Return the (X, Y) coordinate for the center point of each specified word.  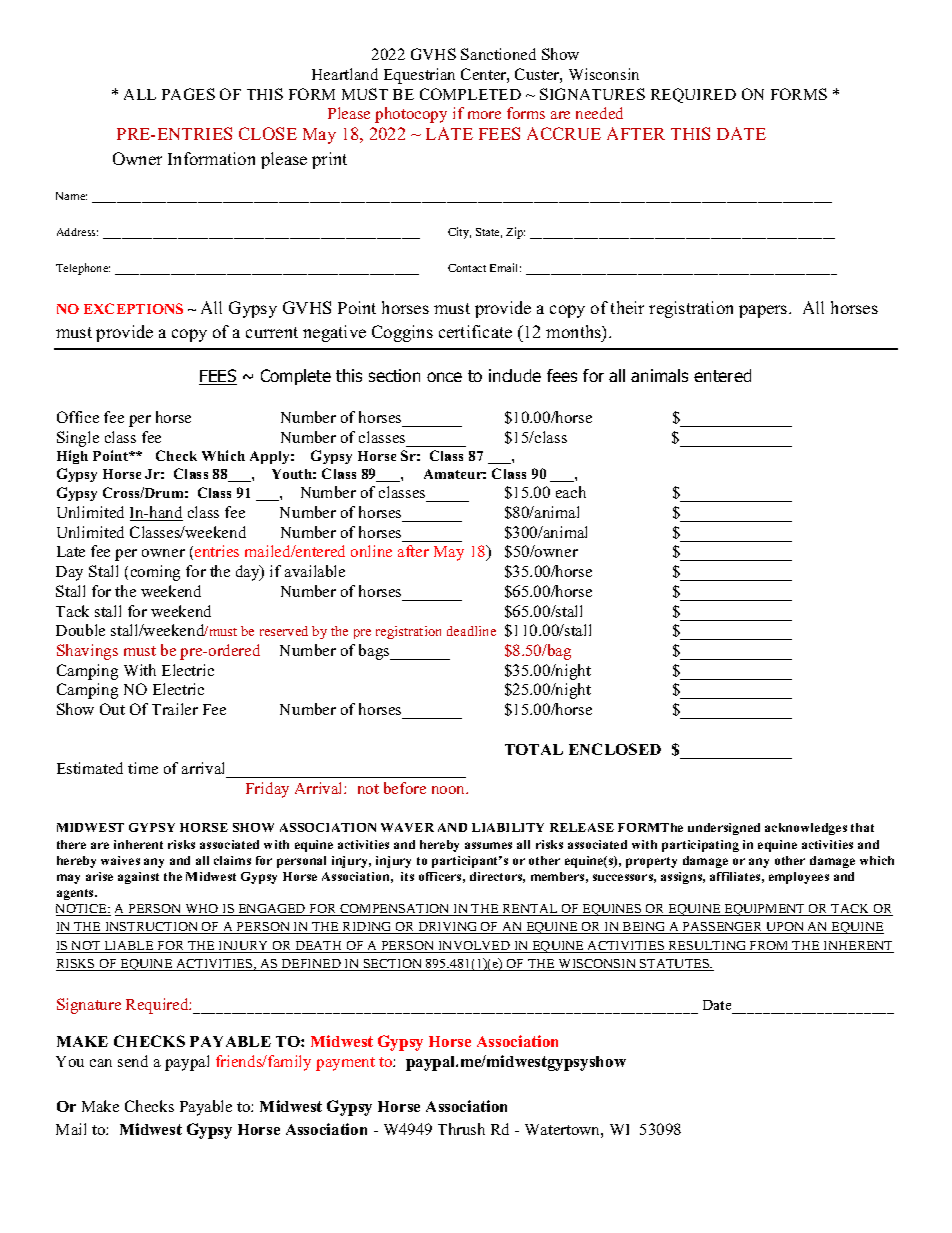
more (484, 115)
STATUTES (675, 965)
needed (599, 113)
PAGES (188, 94)
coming (155, 573)
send (133, 1061)
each (571, 492)
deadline (471, 631)
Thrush (461, 1129)
